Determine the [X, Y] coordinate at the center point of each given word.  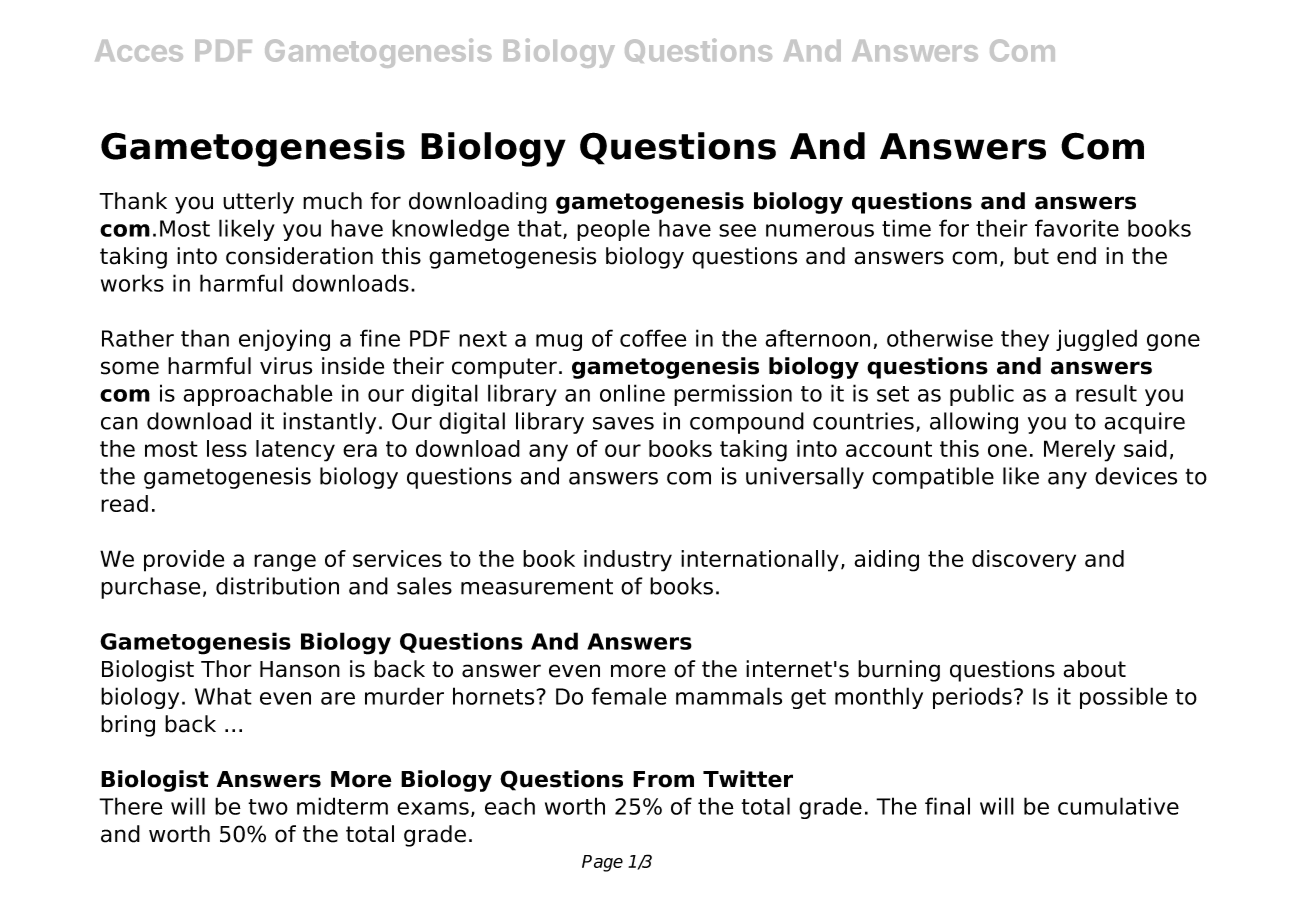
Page [602, 863]
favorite [1077, 228]
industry [628, 561]
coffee [653, 338]
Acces [139, 51]
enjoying [284, 340]
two [268, 807]
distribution [277, 586]
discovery [1024, 561]
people [613, 230]
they [1025, 340]
